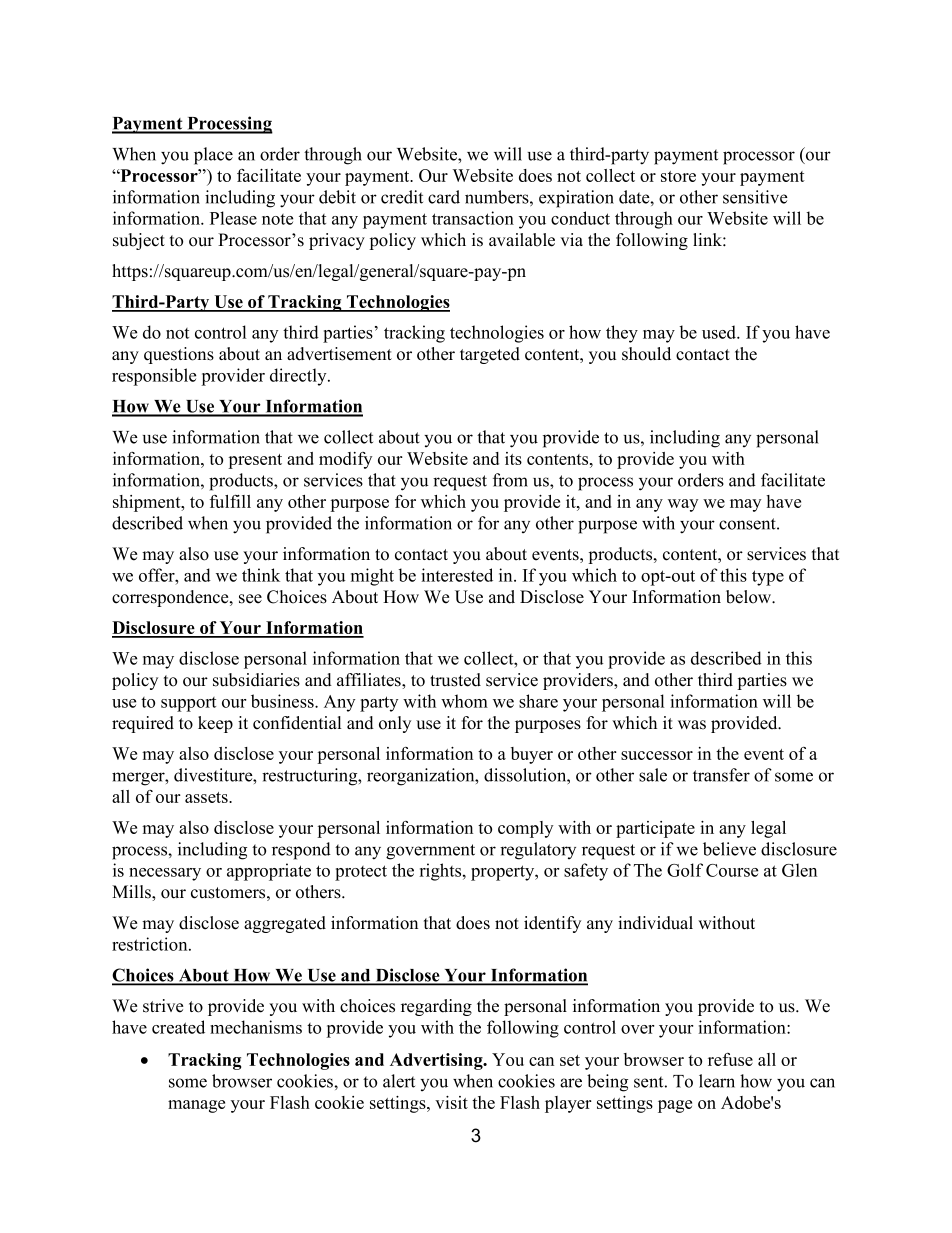 The width and height of the document is (952, 1233). What do you see at coordinates (196, 1106) in the document?
I see `manage` at bounding box center [196, 1106].
